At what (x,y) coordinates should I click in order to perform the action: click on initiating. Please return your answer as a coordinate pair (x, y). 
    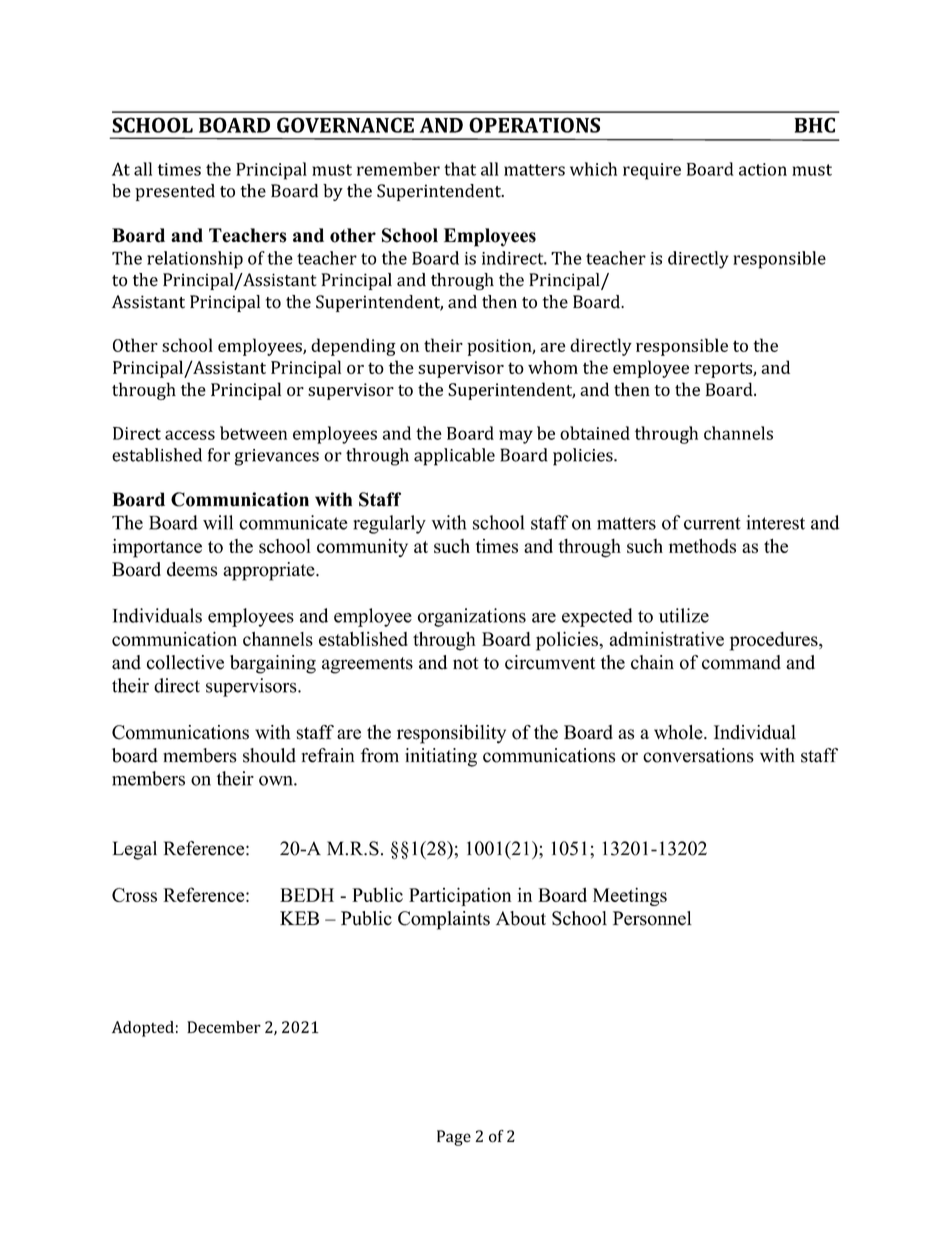
    Looking at the image, I should click on (441, 757).
